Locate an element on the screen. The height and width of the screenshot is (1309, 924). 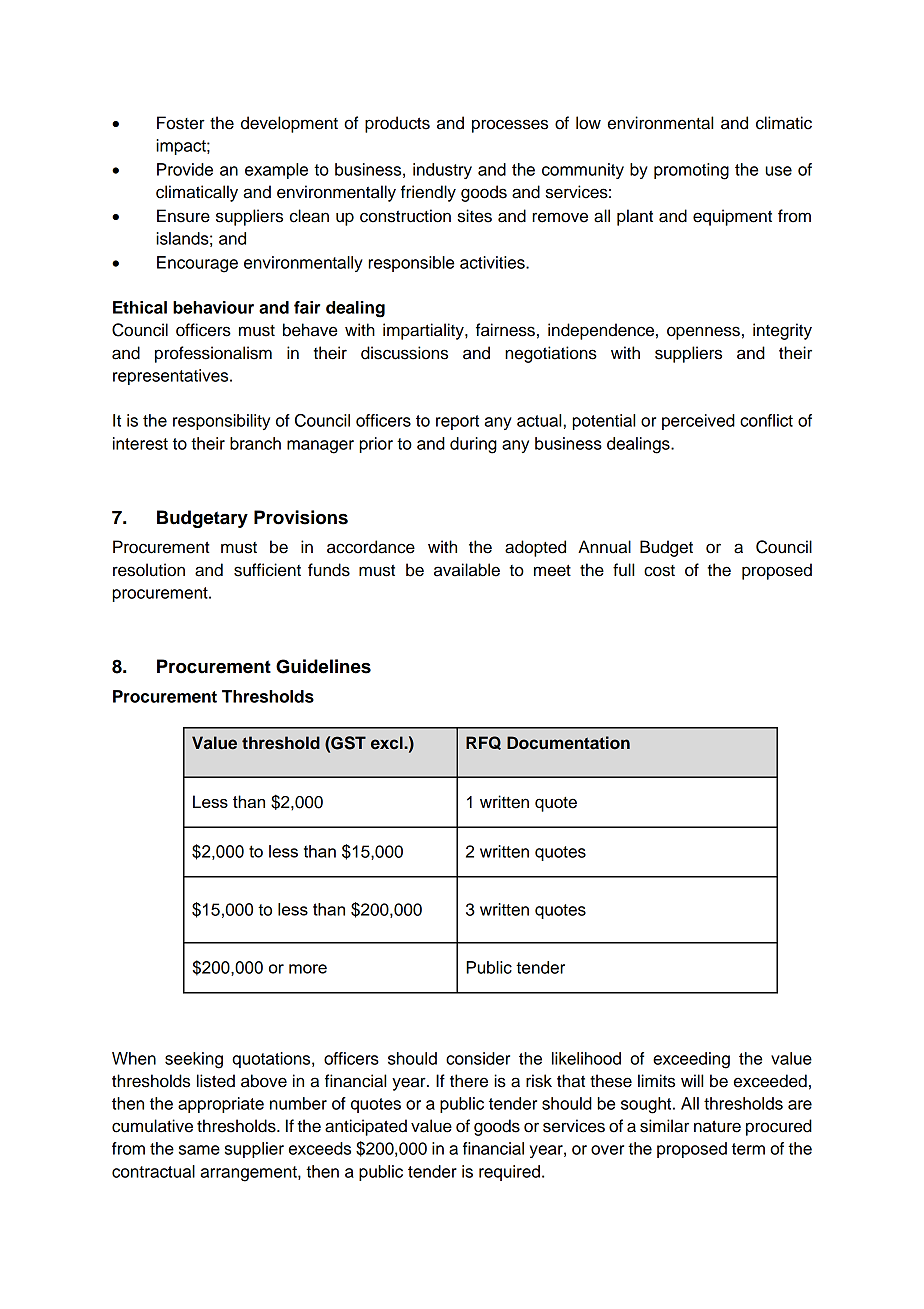
exceeding is located at coordinates (691, 1060).
